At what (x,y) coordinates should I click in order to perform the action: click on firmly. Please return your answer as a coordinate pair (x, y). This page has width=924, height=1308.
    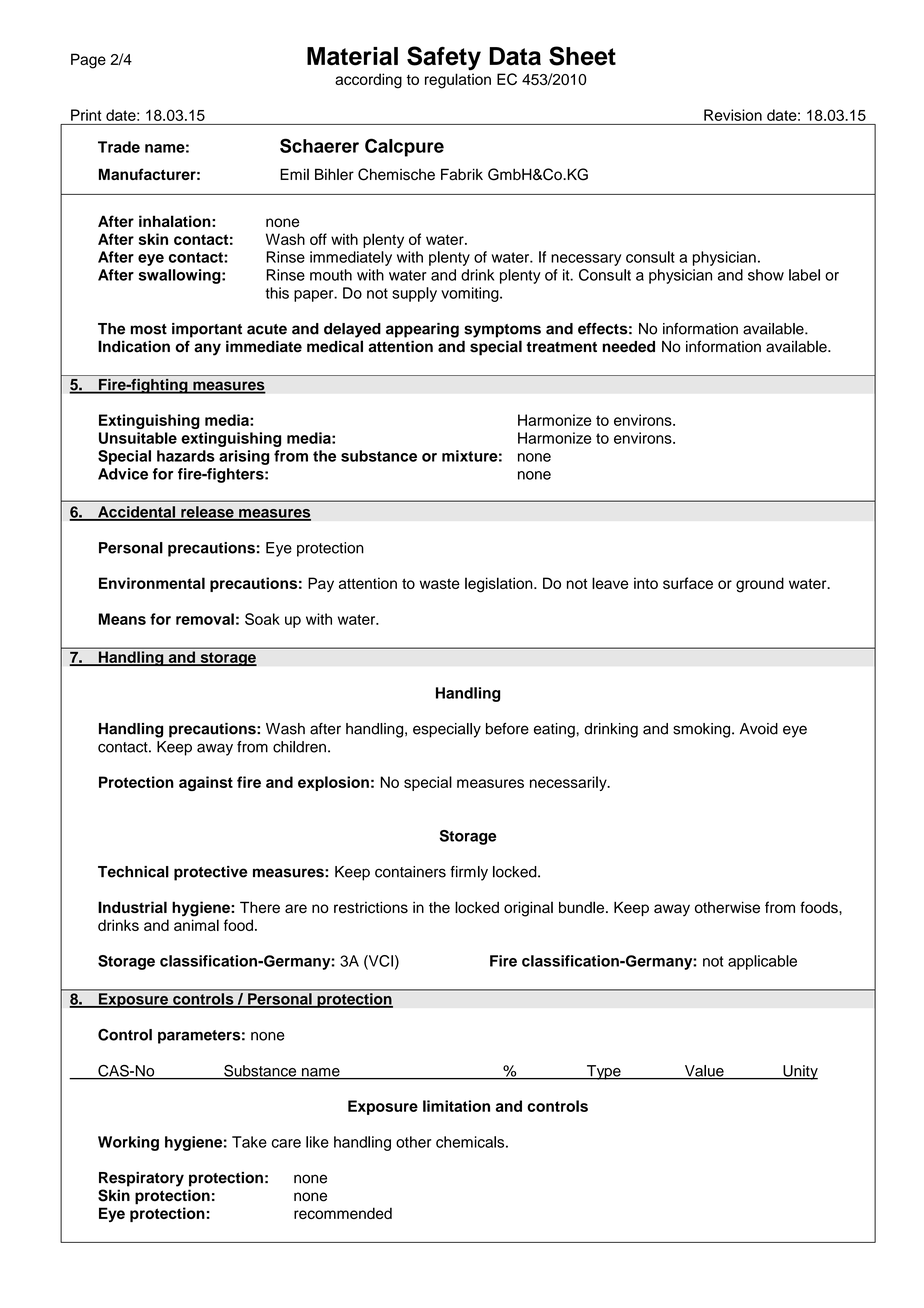
    Looking at the image, I should click on (469, 873).
